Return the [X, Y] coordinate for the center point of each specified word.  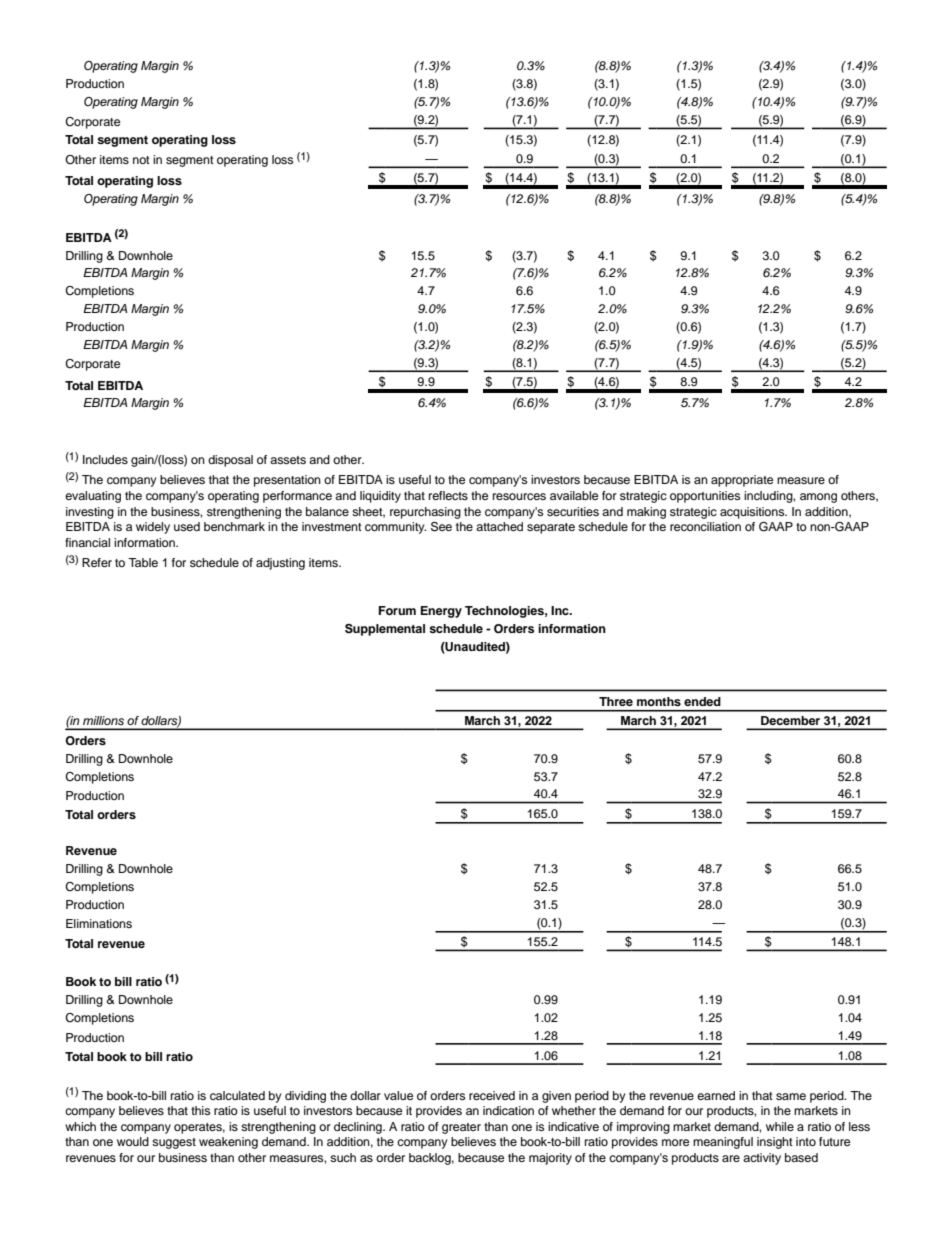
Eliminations [99, 923]
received [492, 1095]
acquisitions [753, 513]
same [791, 1096]
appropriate [742, 481]
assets [288, 460]
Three [616, 701]
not [141, 160]
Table [143, 562]
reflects [448, 495]
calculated [237, 1095]
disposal [230, 461]
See [441, 527]
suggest [174, 1143]
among [818, 498]
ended [702, 701]
